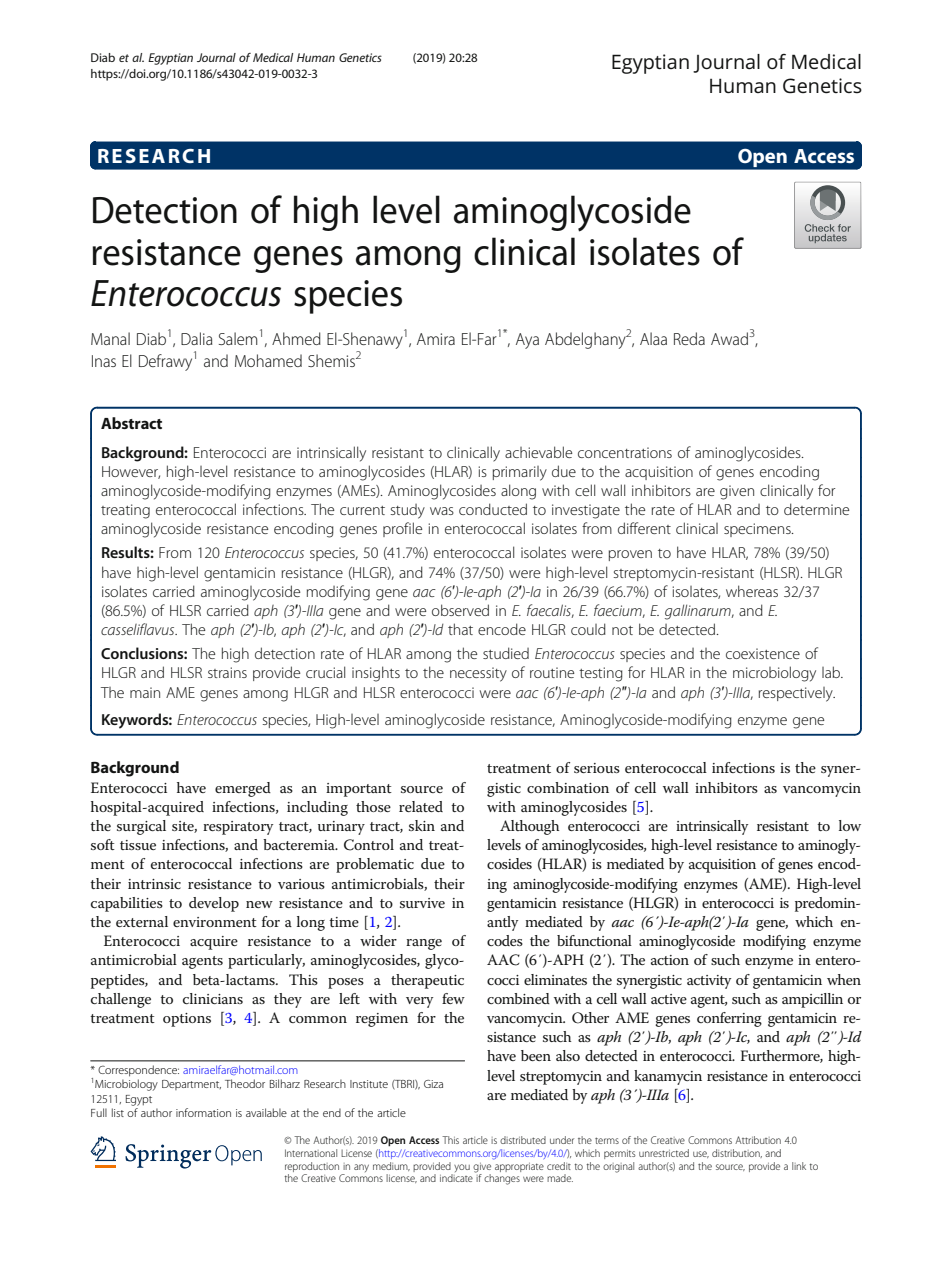 This document has height=1265, width=952. Describe the element at coordinates (362, 510) in the document. I see `current` at that location.
